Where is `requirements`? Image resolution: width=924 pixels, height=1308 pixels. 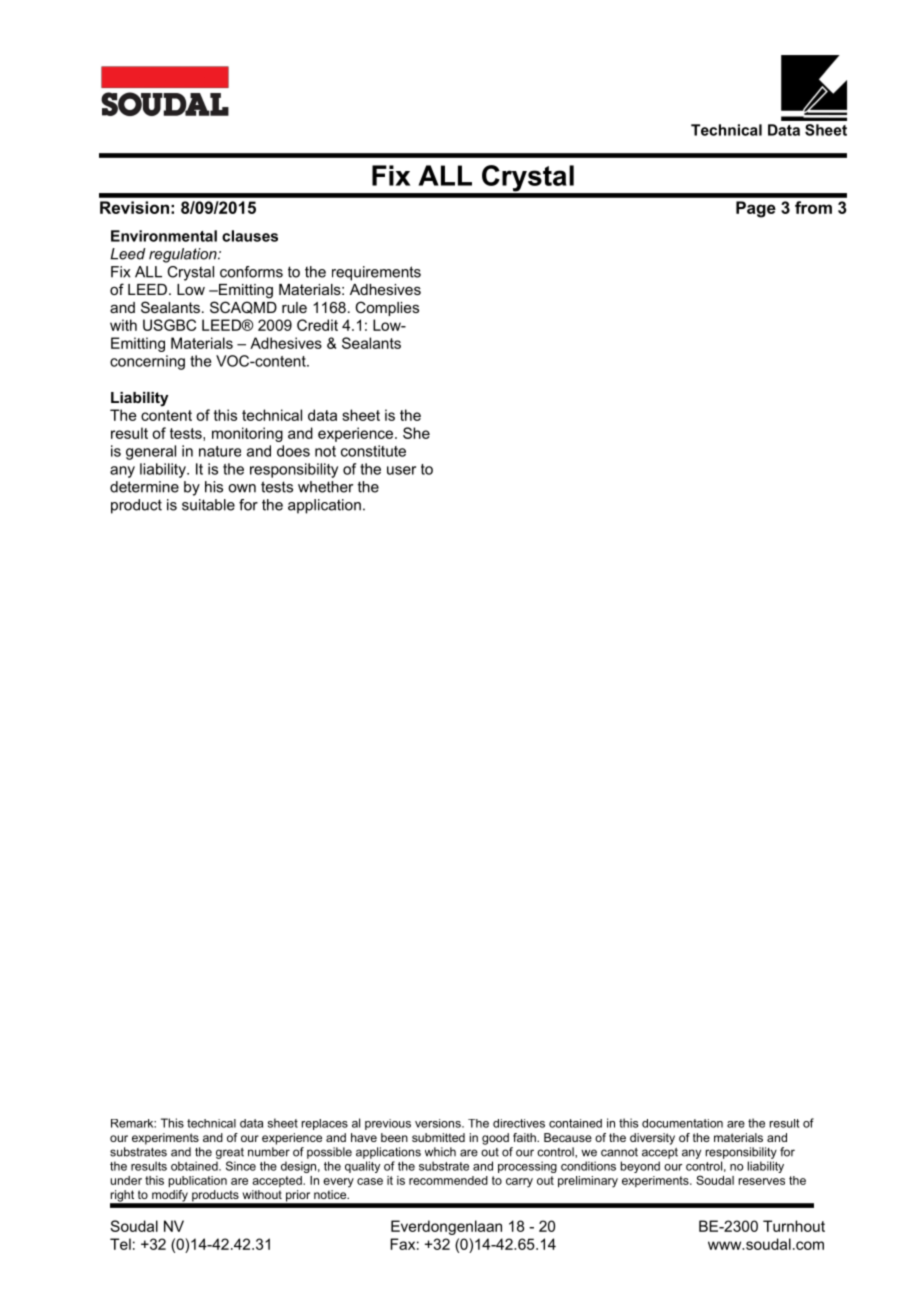
requirements is located at coordinates (376, 273).
